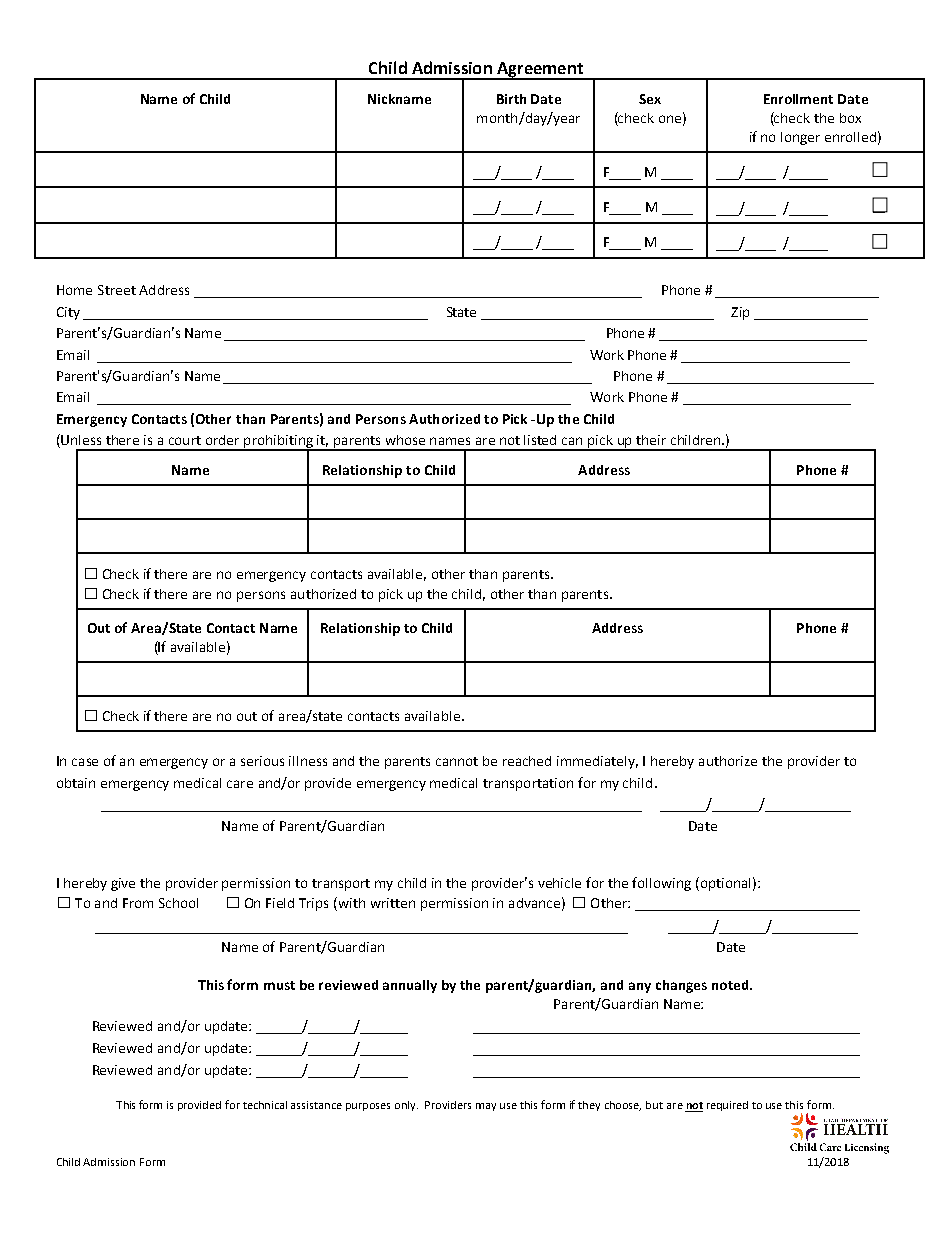  I want to click on whose, so click(405, 440).
